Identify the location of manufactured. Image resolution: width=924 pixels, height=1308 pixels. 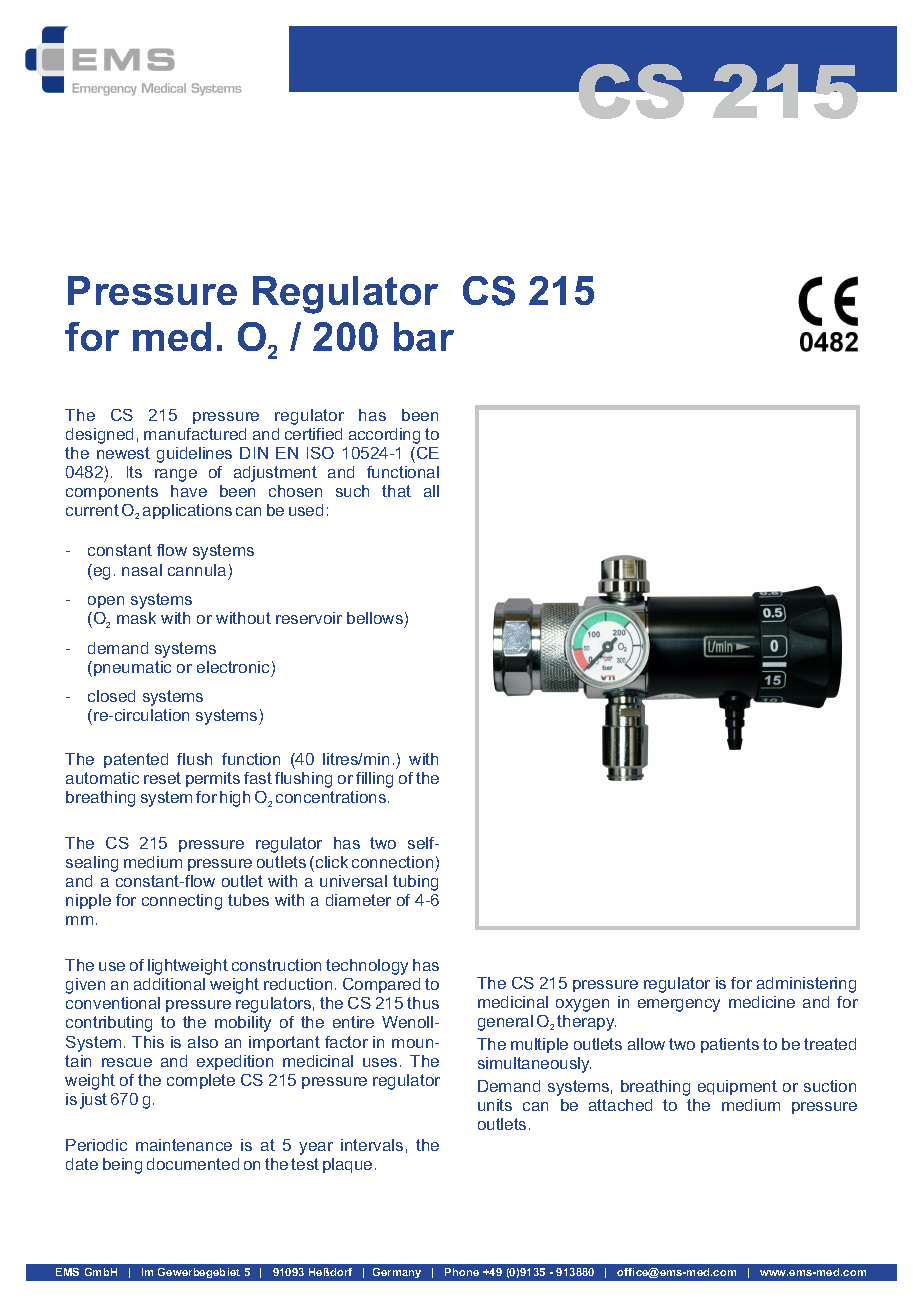
(195, 434).
